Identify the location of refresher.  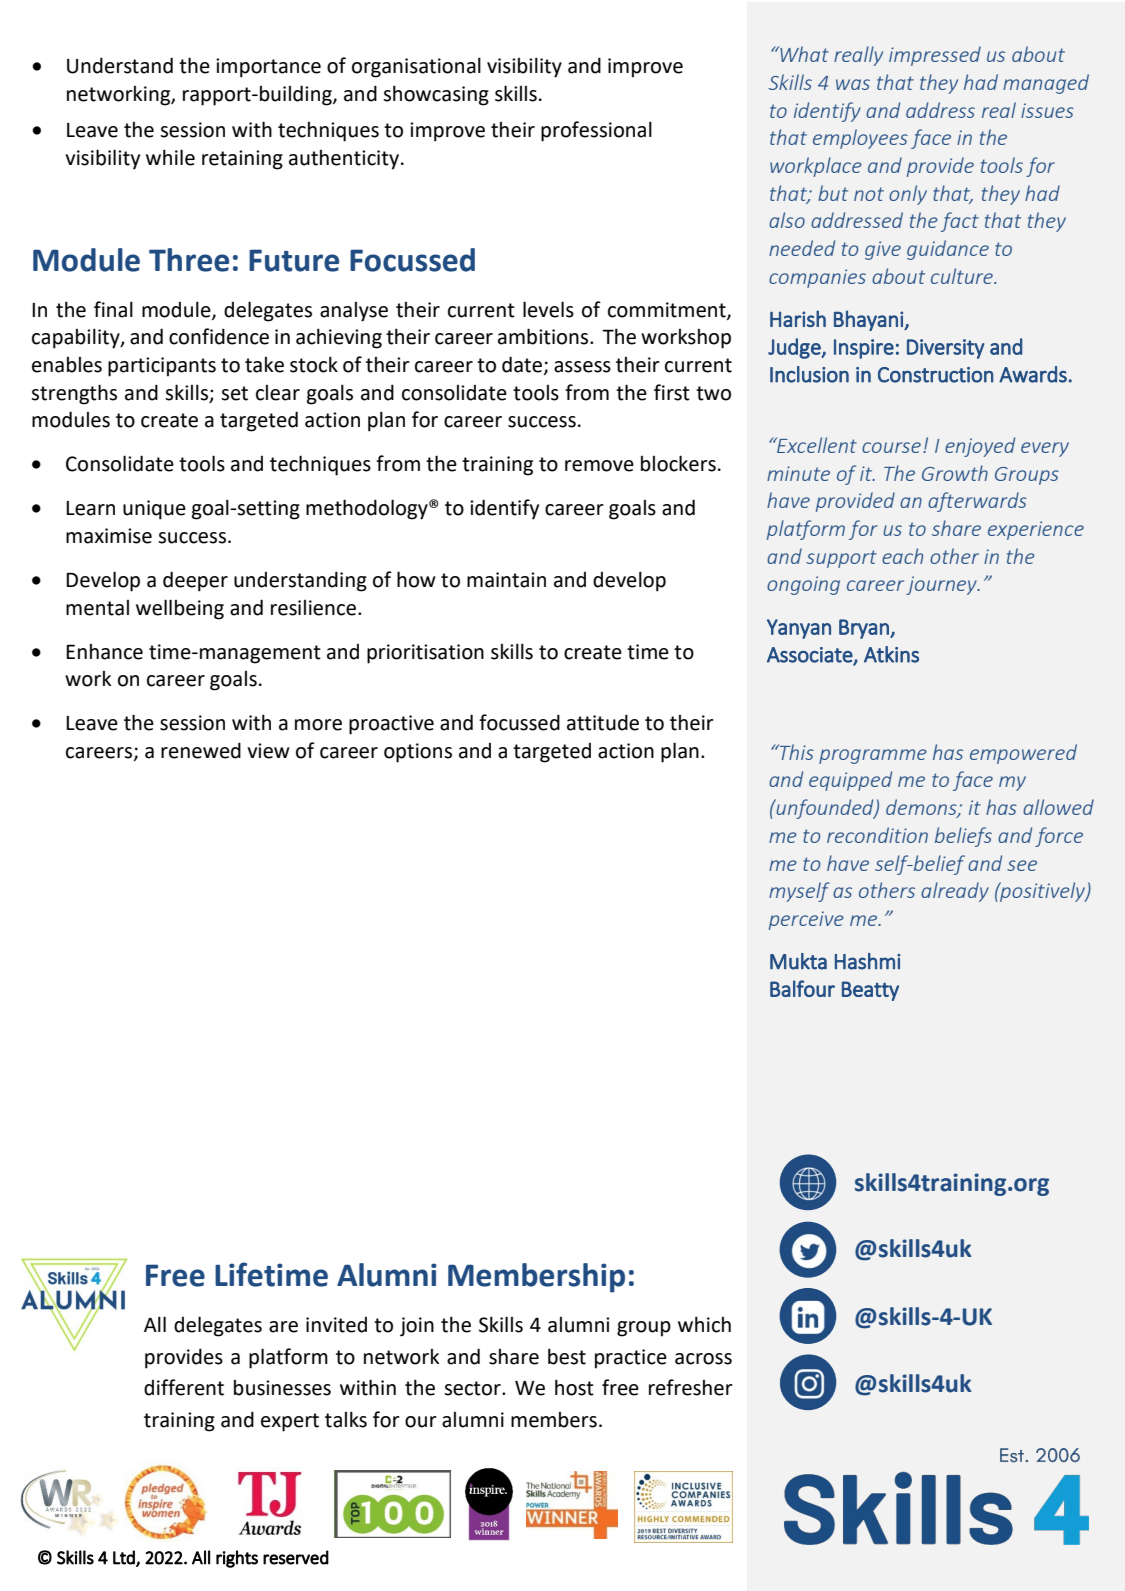
(691, 1387).
